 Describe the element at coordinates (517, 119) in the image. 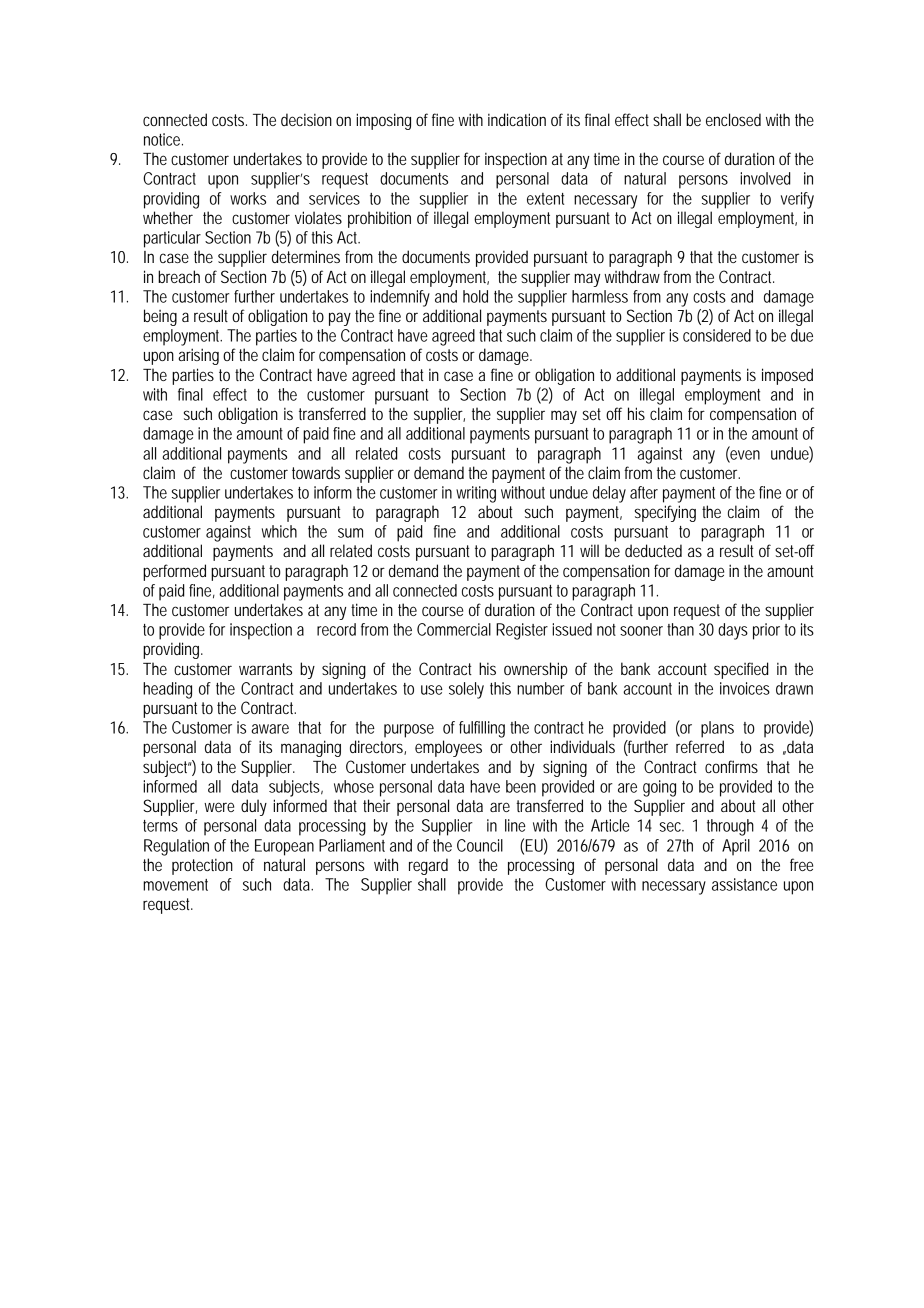

I see `indication` at that location.
